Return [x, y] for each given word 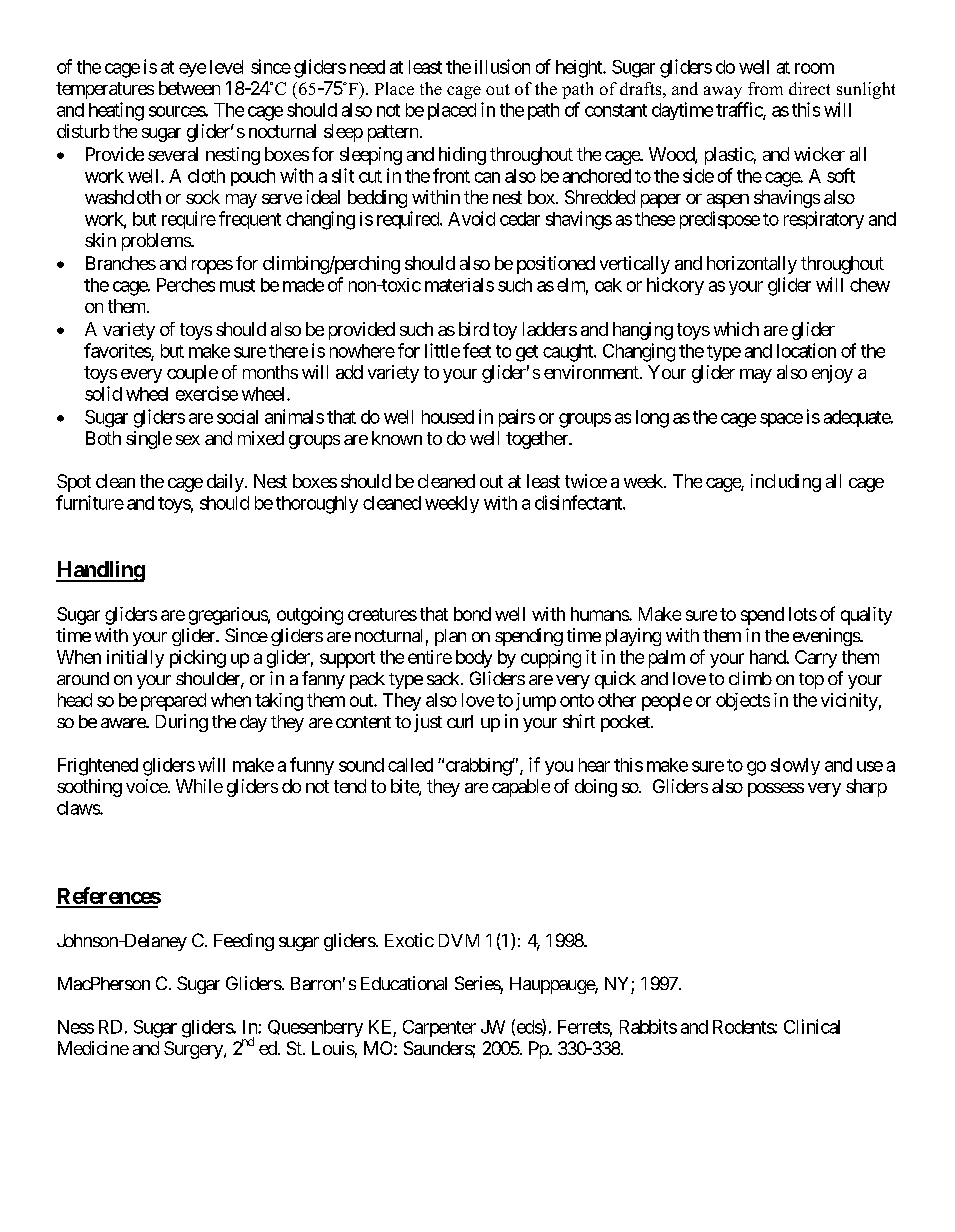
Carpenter [439, 1028]
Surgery [194, 1050]
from [765, 88]
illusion [502, 66]
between [189, 88]
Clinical [812, 1026]
